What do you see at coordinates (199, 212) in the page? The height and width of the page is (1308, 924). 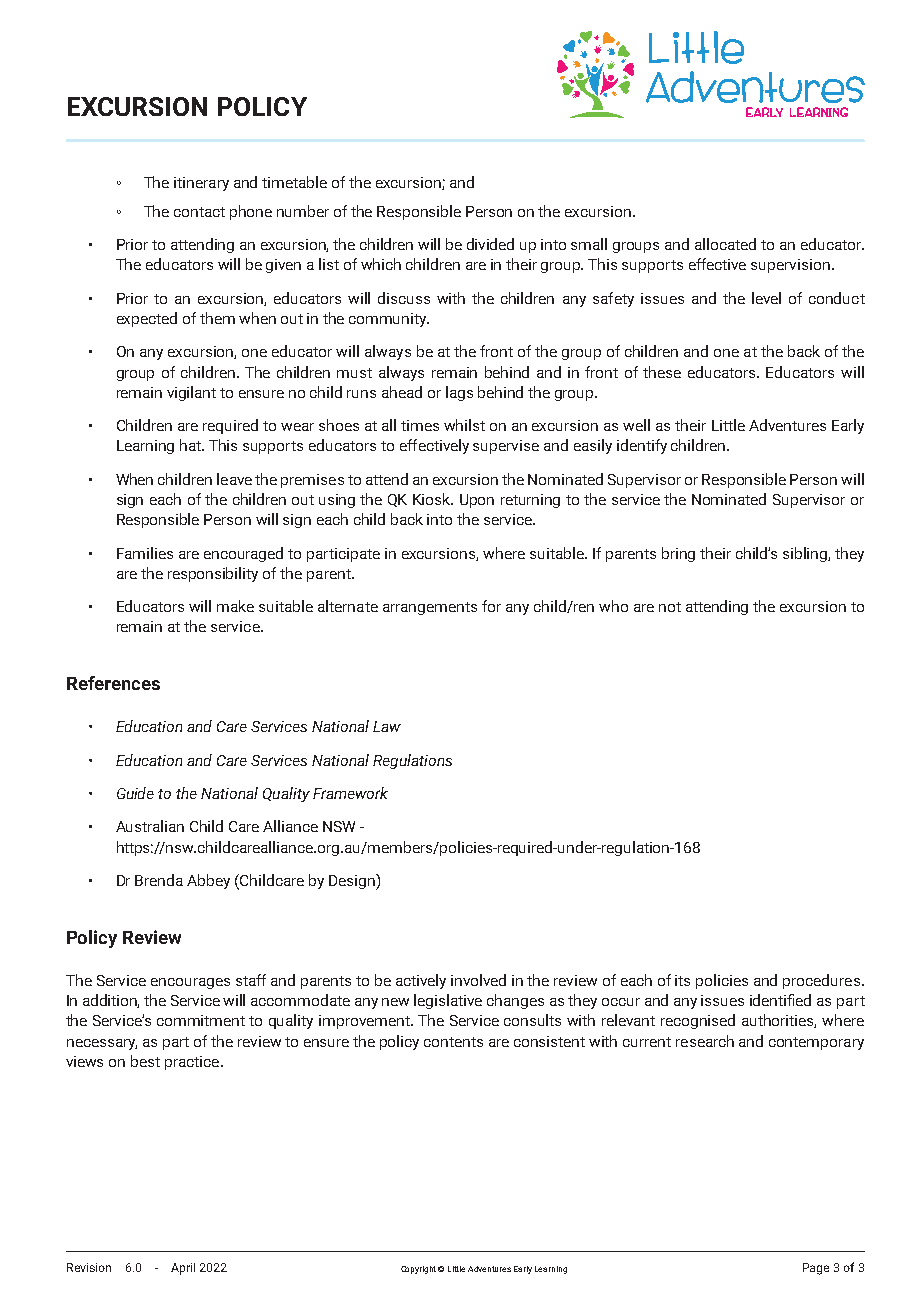 I see `contact` at bounding box center [199, 212].
